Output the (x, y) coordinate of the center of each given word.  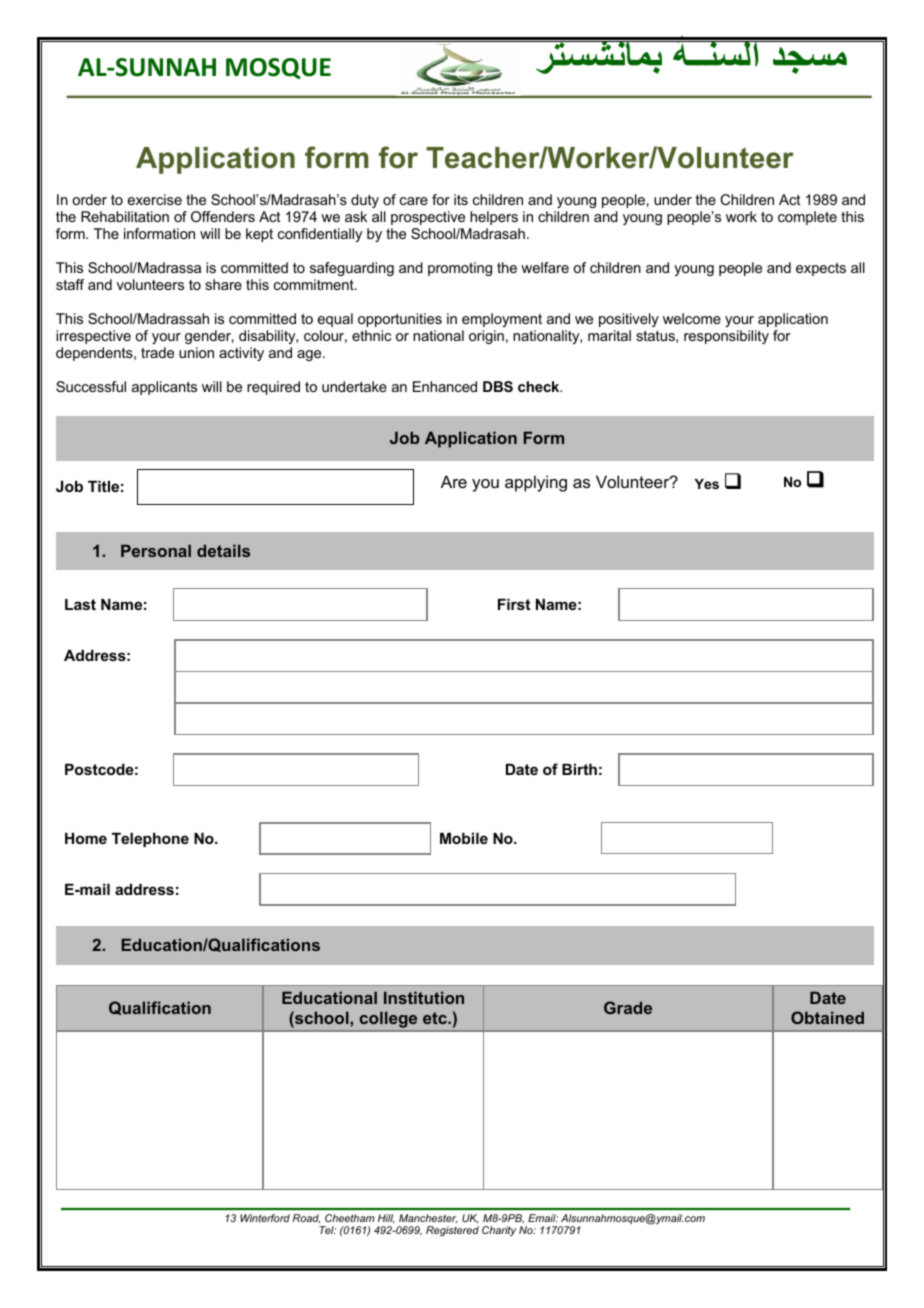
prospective (428, 218)
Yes (707, 484)
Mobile (464, 838)
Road (306, 1218)
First (514, 604)
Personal (156, 550)
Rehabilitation (125, 216)
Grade (628, 1007)
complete (807, 218)
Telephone (150, 839)
